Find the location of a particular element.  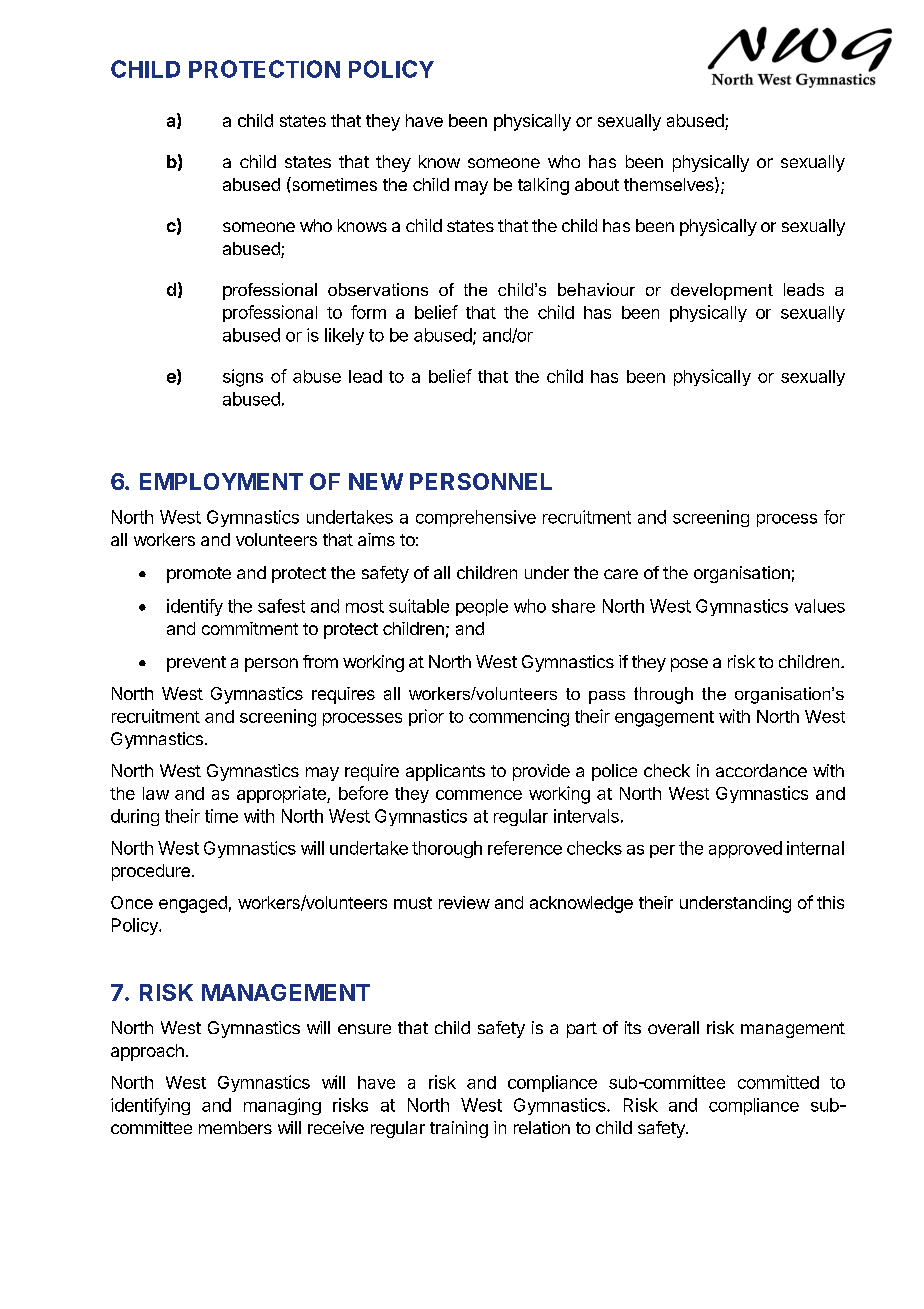

development is located at coordinates (722, 291).
